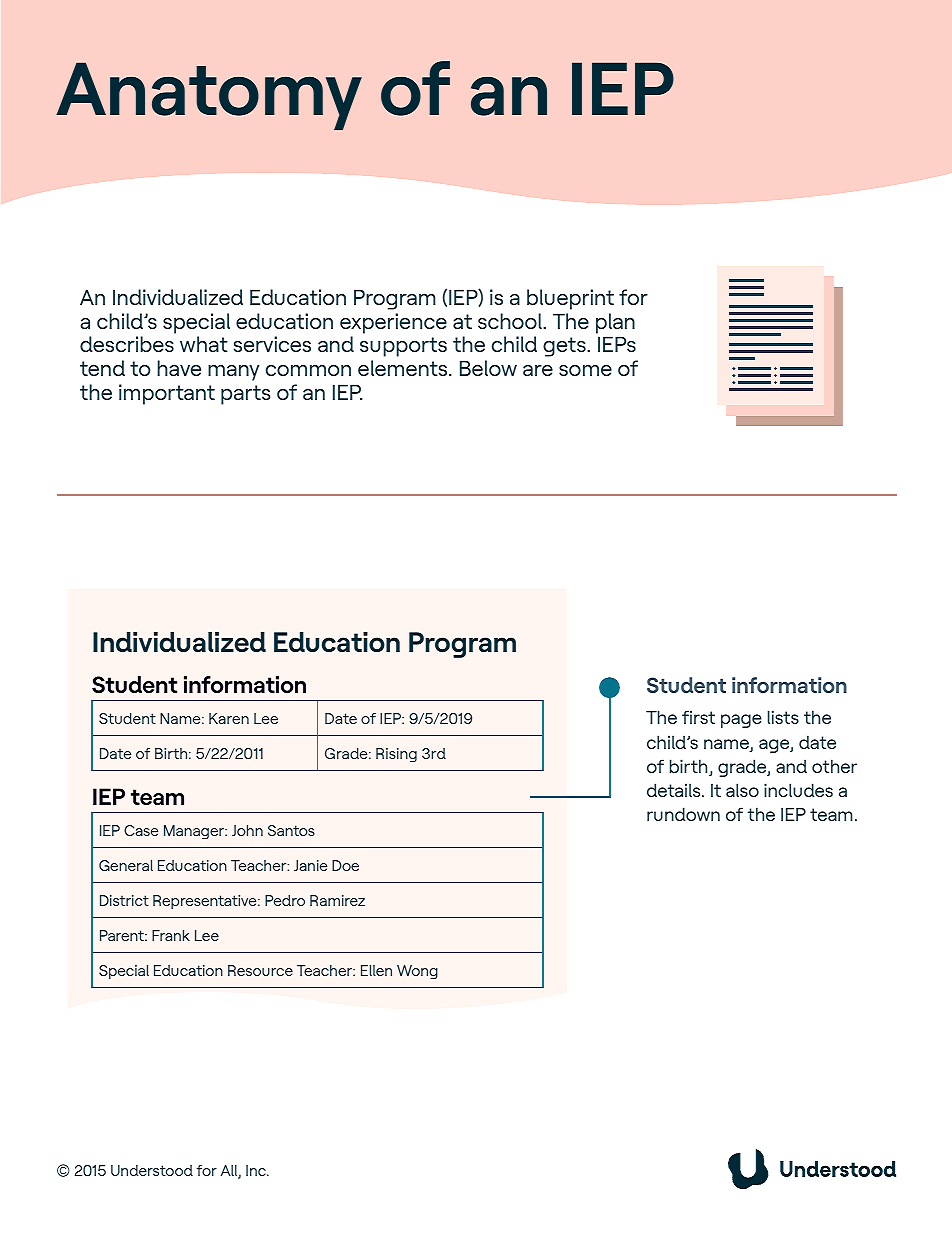 This page has width=952, height=1233. What do you see at coordinates (209, 96) in the page?
I see `Anatomy` at bounding box center [209, 96].
